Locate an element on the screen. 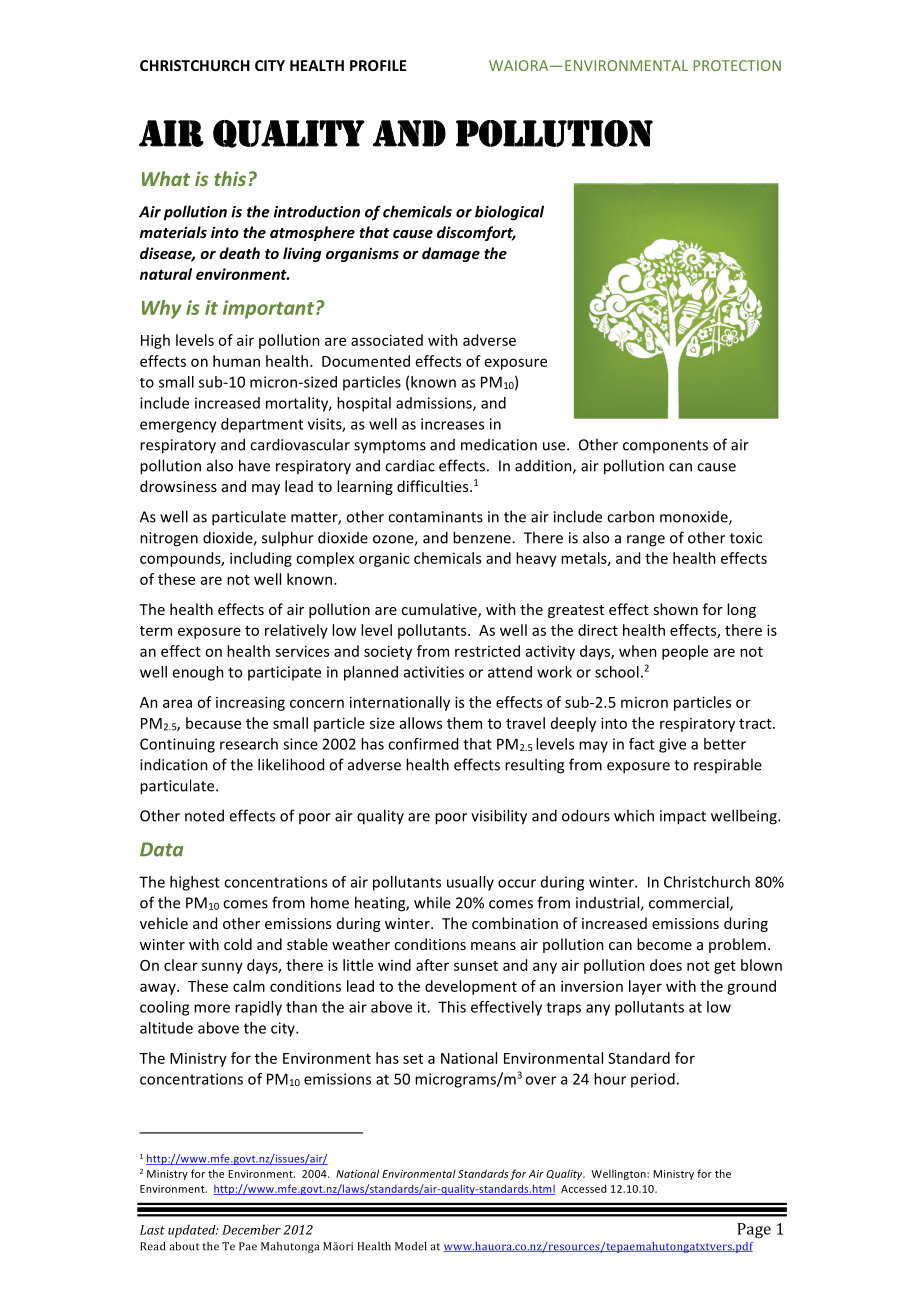 The width and height of the screenshot is (924, 1308). What is located at coordinates (166, 178).
